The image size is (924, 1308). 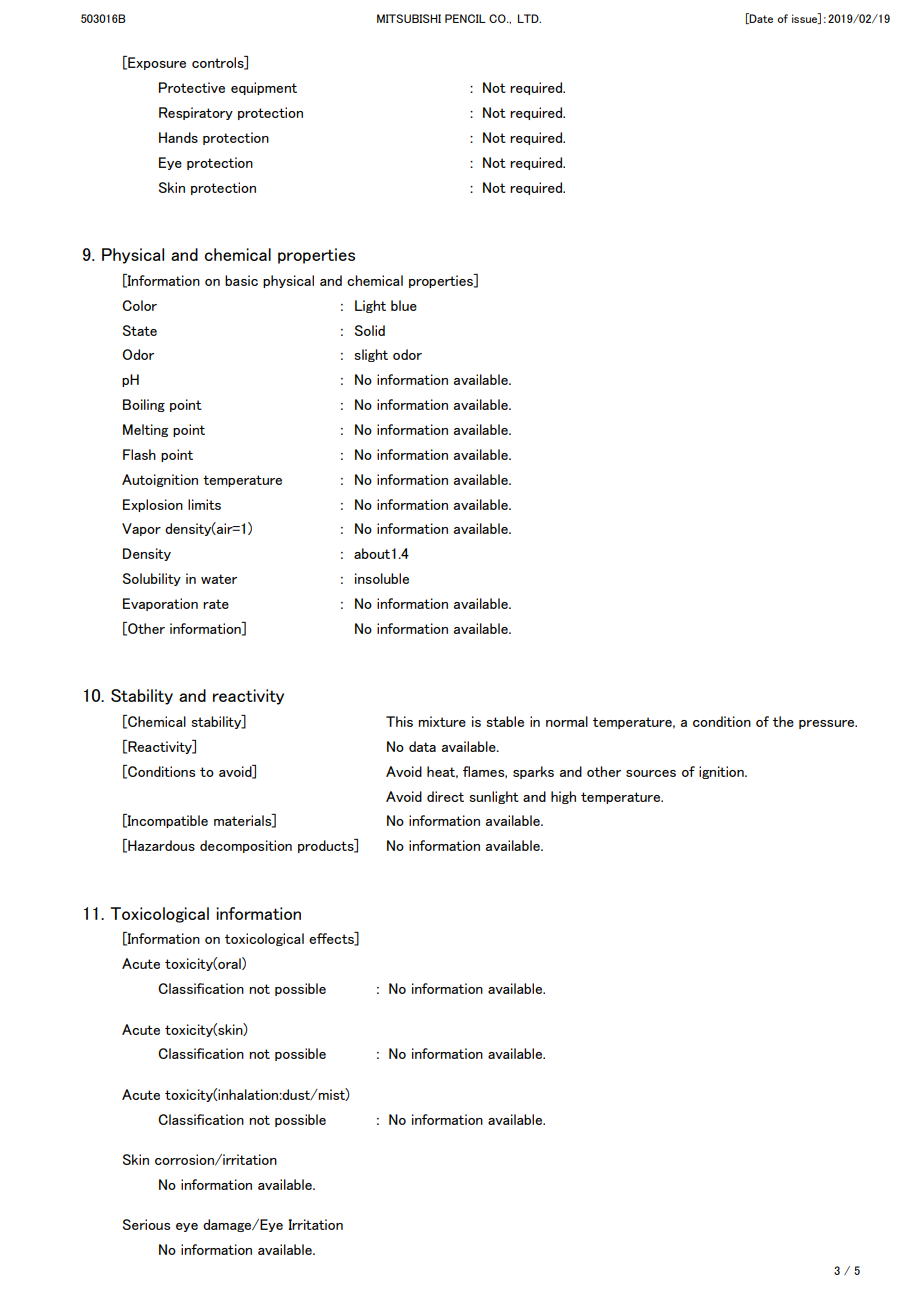 I want to click on blue, so click(x=404, y=305).
